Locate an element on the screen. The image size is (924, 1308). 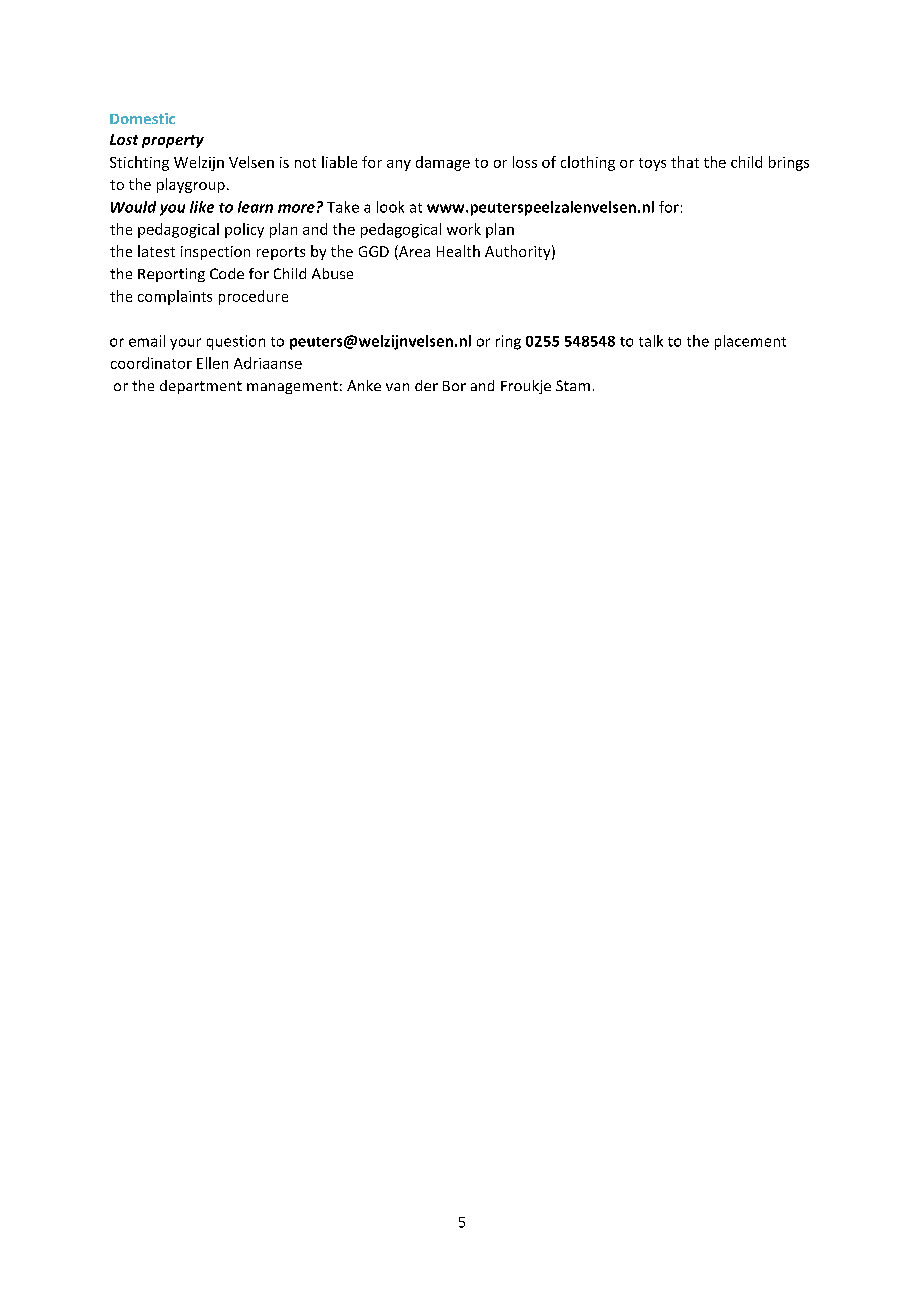
department is located at coordinates (201, 387).
